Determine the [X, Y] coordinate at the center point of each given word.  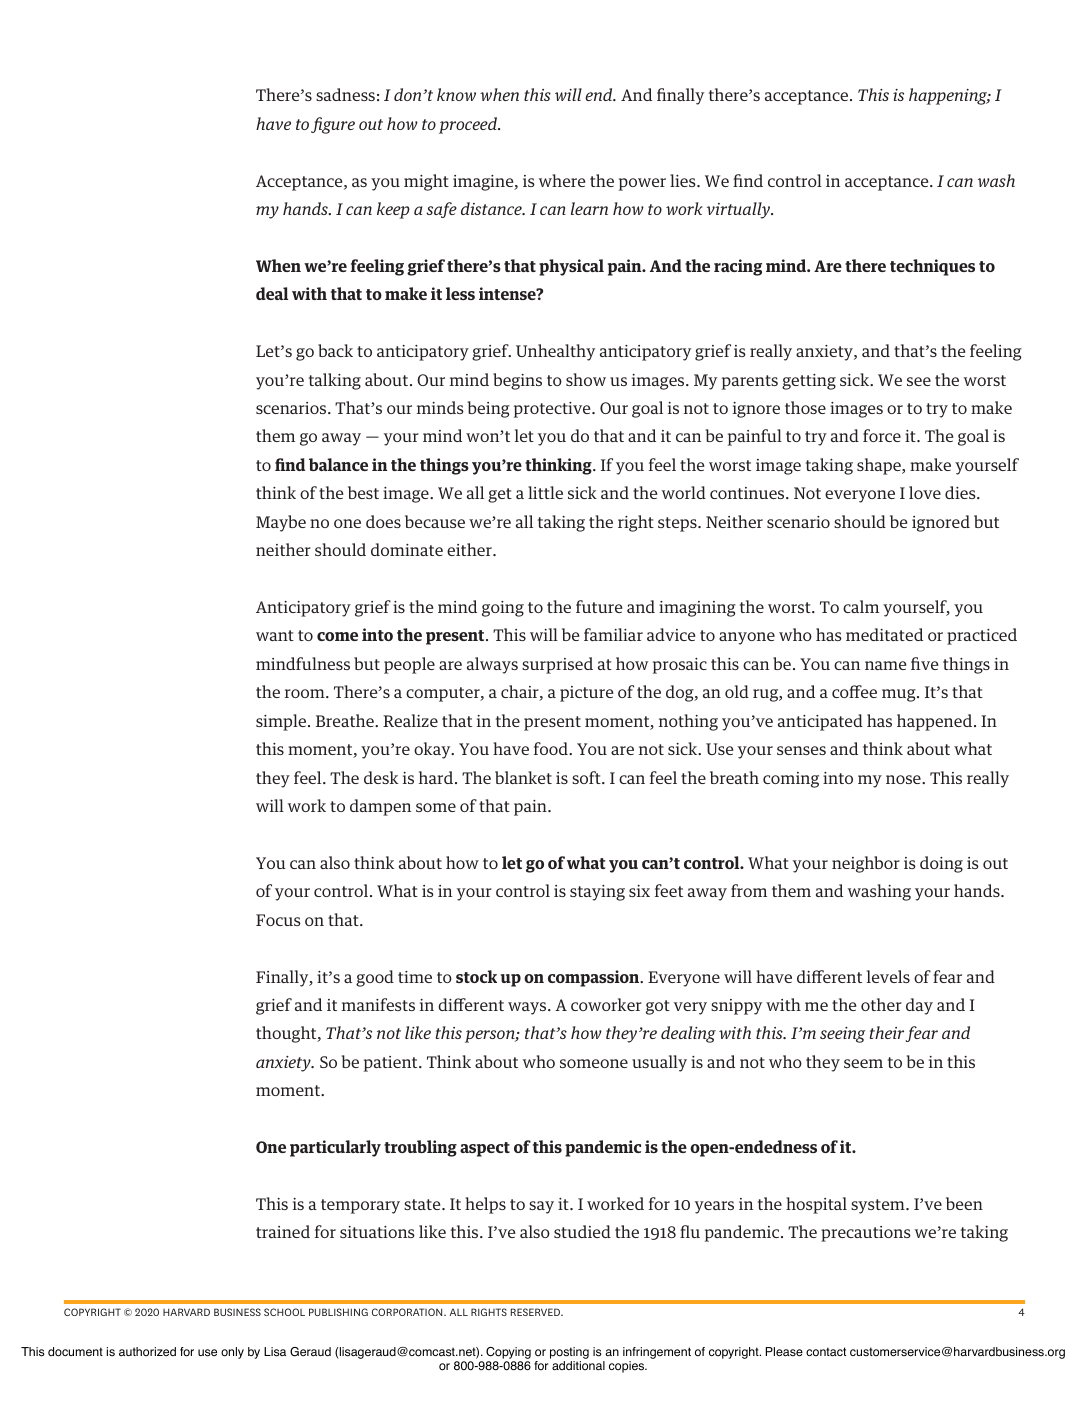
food [552, 748]
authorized [147, 1352]
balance [338, 464]
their [887, 1032]
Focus [278, 920]
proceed [469, 125]
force [882, 435]
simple [282, 722]
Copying [508, 1353]
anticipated [820, 722]
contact [826, 1352]
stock [476, 976]
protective [553, 410]
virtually [740, 210]
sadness [345, 94]
